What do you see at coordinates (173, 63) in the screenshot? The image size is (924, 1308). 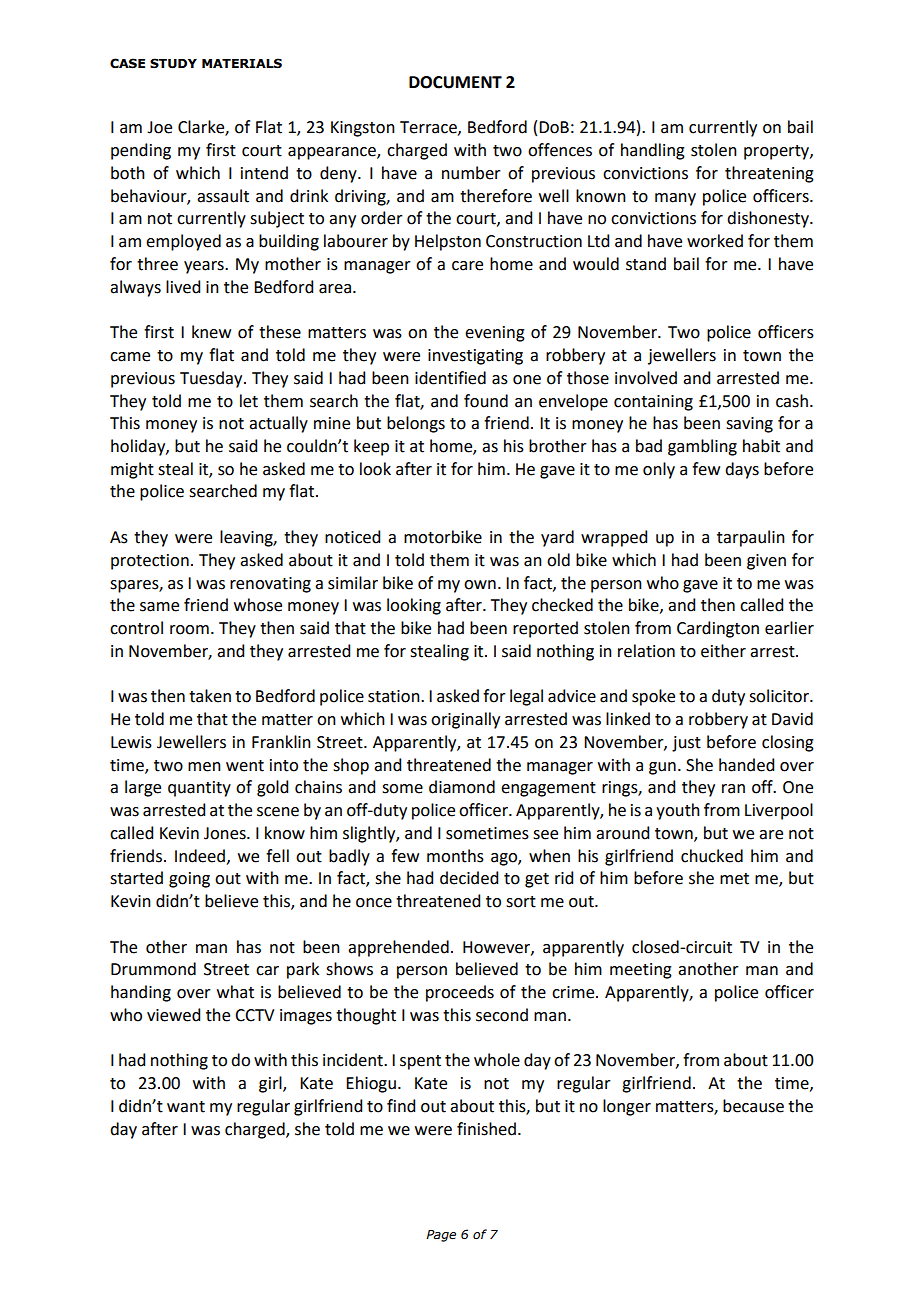 I see `STUDY` at bounding box center [173, 63].
